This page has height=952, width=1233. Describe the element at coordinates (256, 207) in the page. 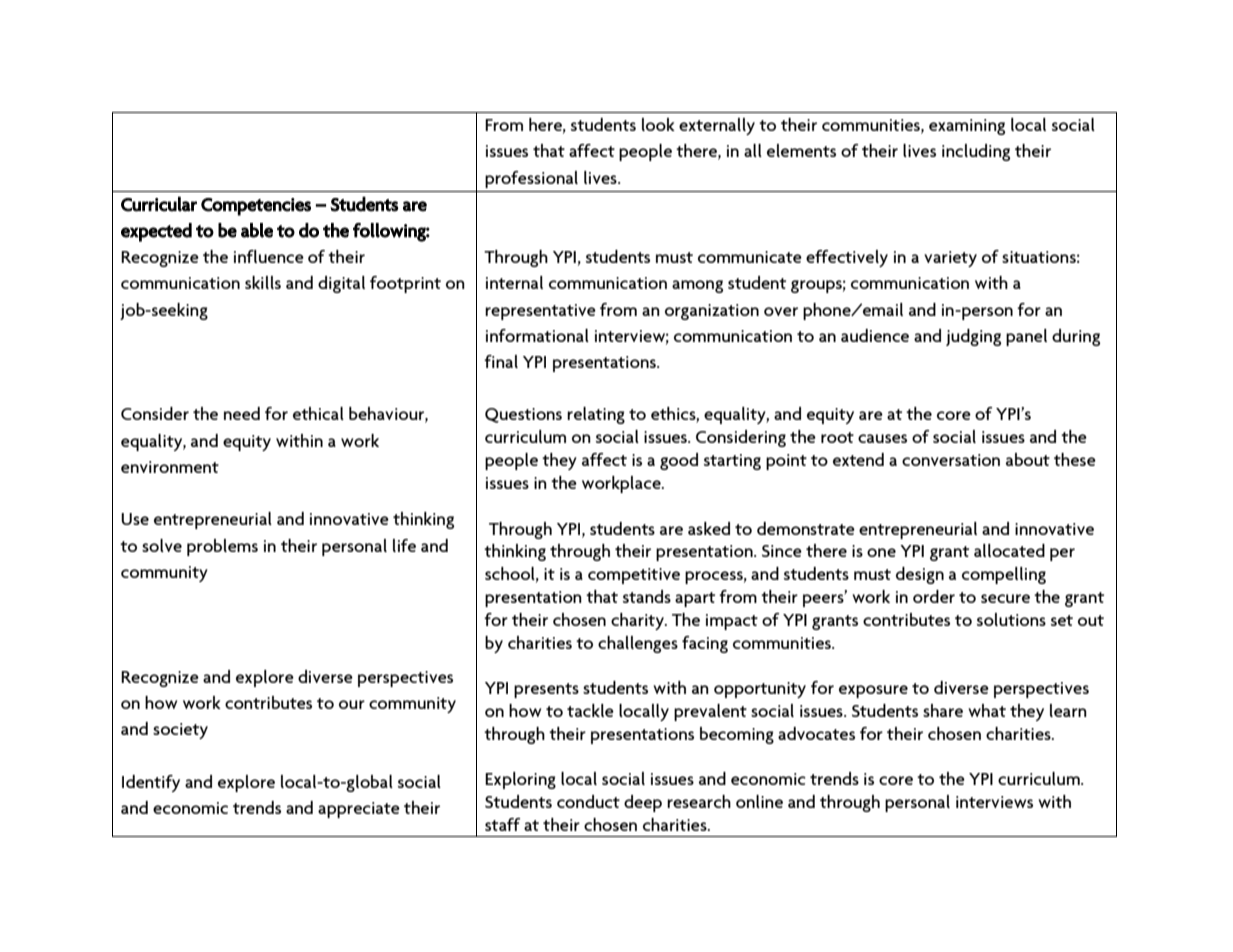

I see `Competencies` at that location.
